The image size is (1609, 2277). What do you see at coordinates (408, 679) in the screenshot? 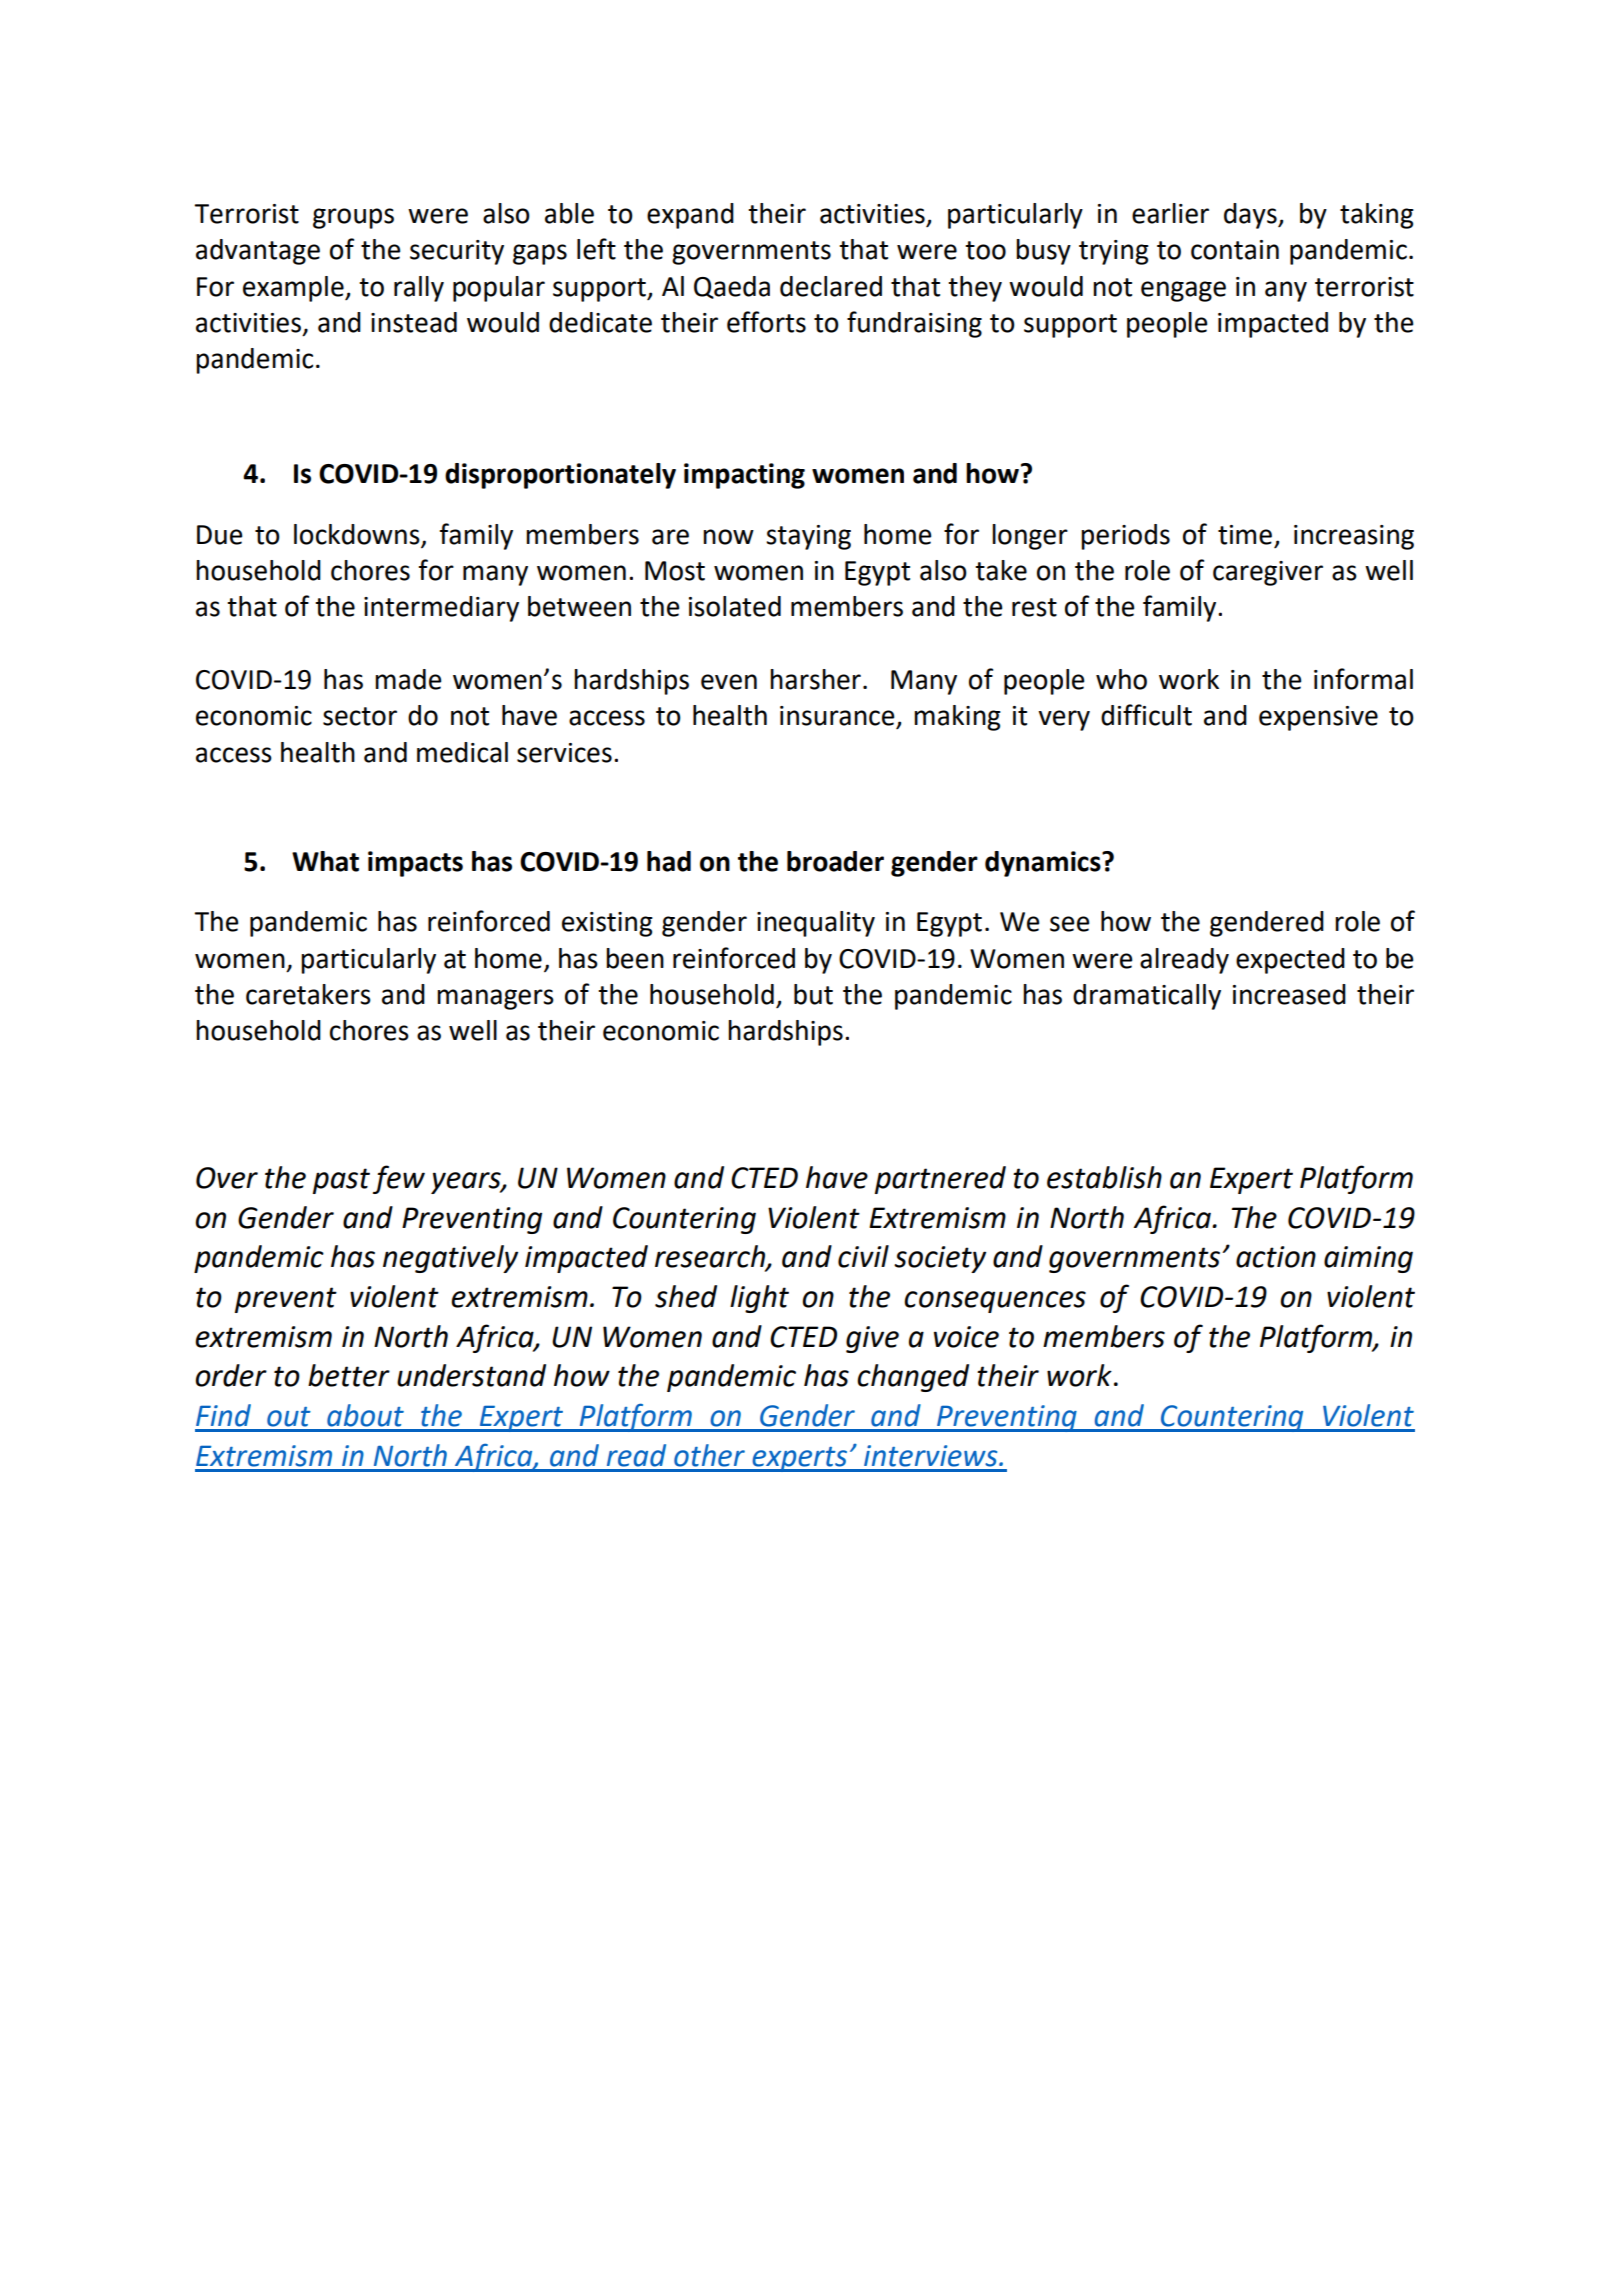
I see `made` at bounding box center [408, 679].
